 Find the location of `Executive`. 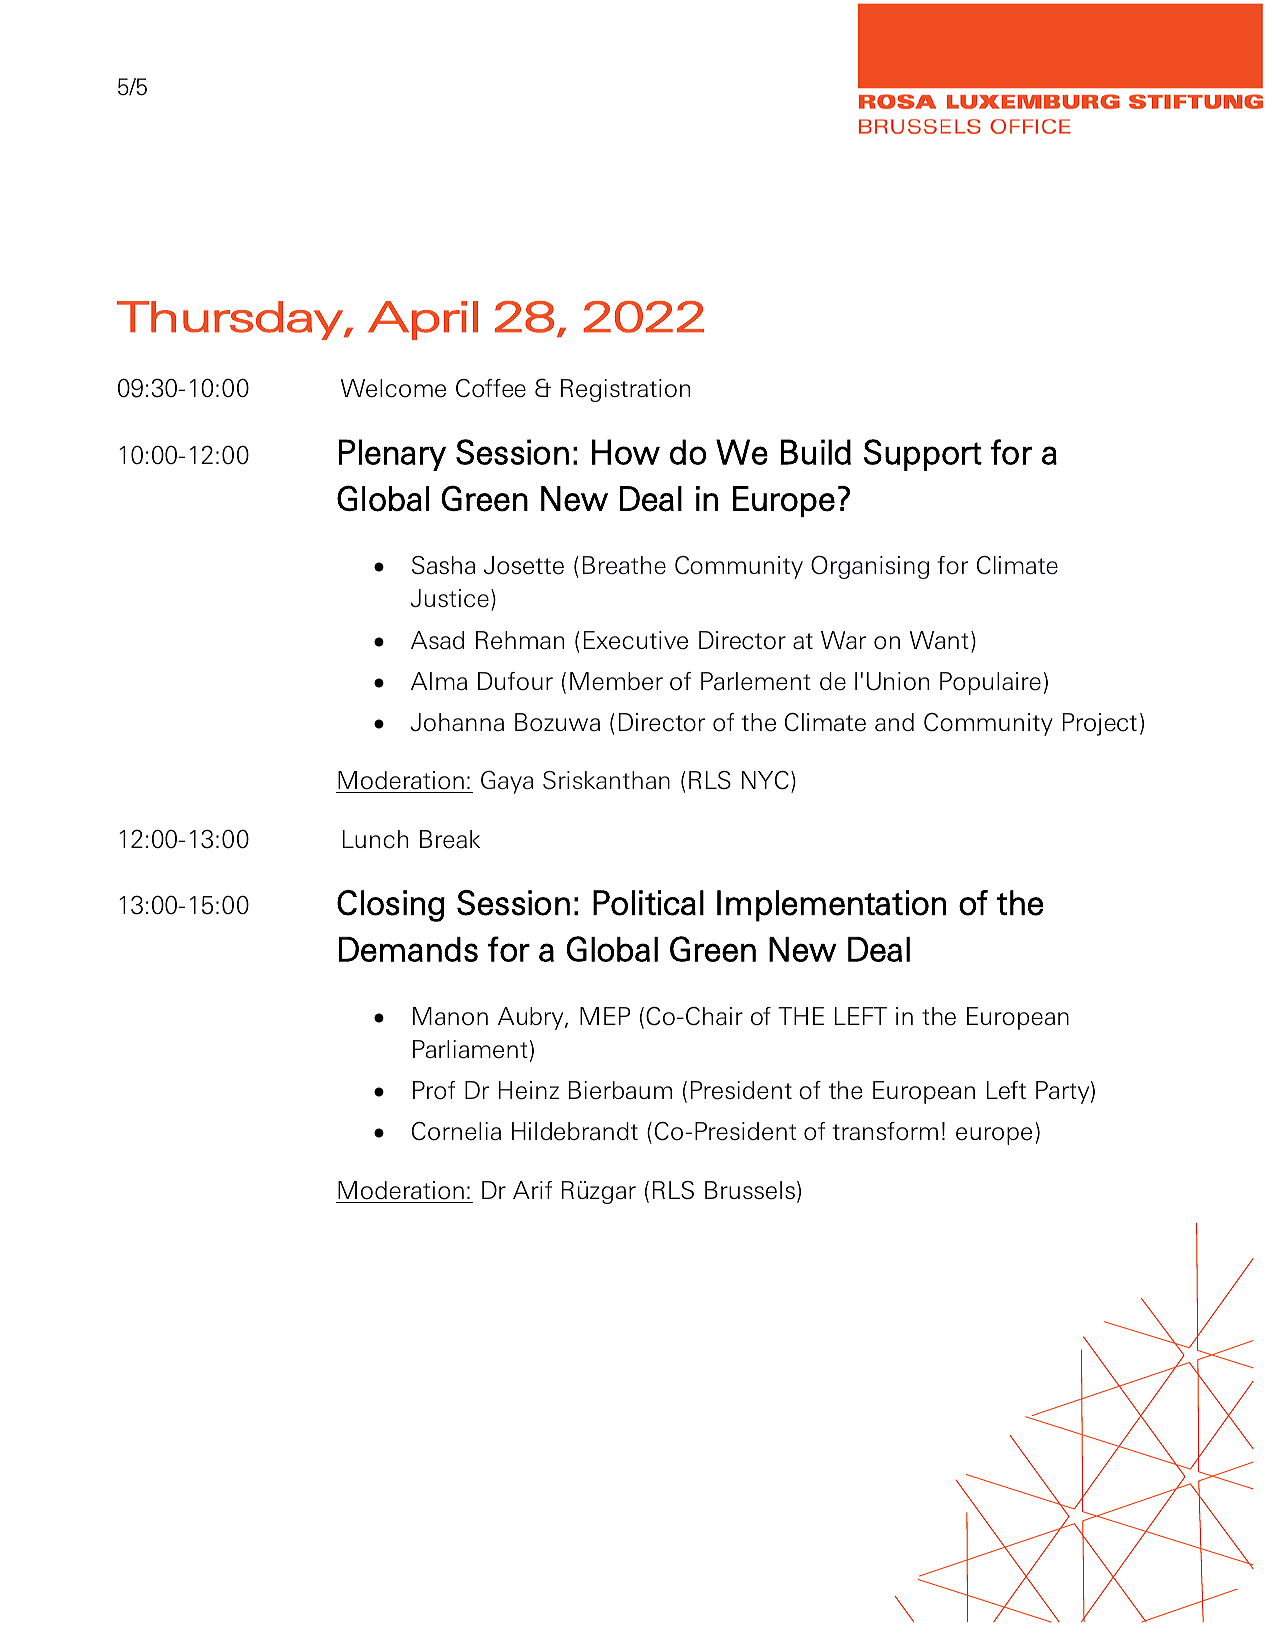

Executive is located at coordinates (636, 640).
